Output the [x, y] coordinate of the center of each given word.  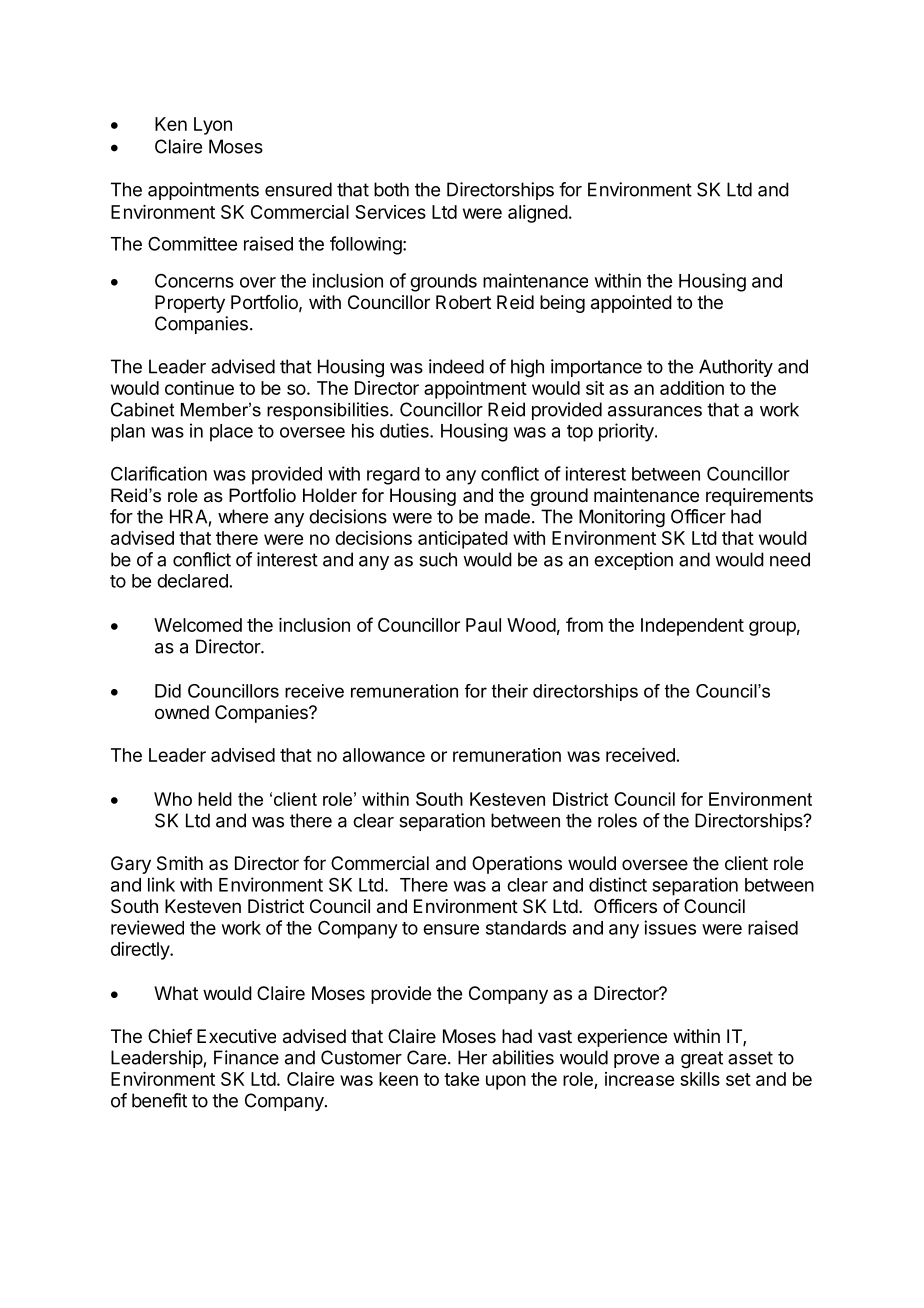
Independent [692, 627]
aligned [538, 214]
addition [692, 388]
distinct [618, 884]
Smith [180, 863]
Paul [483, 625]
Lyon [213, 126]
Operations [517, 865]
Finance [246, 1057]
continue [199, 388]
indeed [456, 366]
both [391, 189]
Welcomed [198, 625]
